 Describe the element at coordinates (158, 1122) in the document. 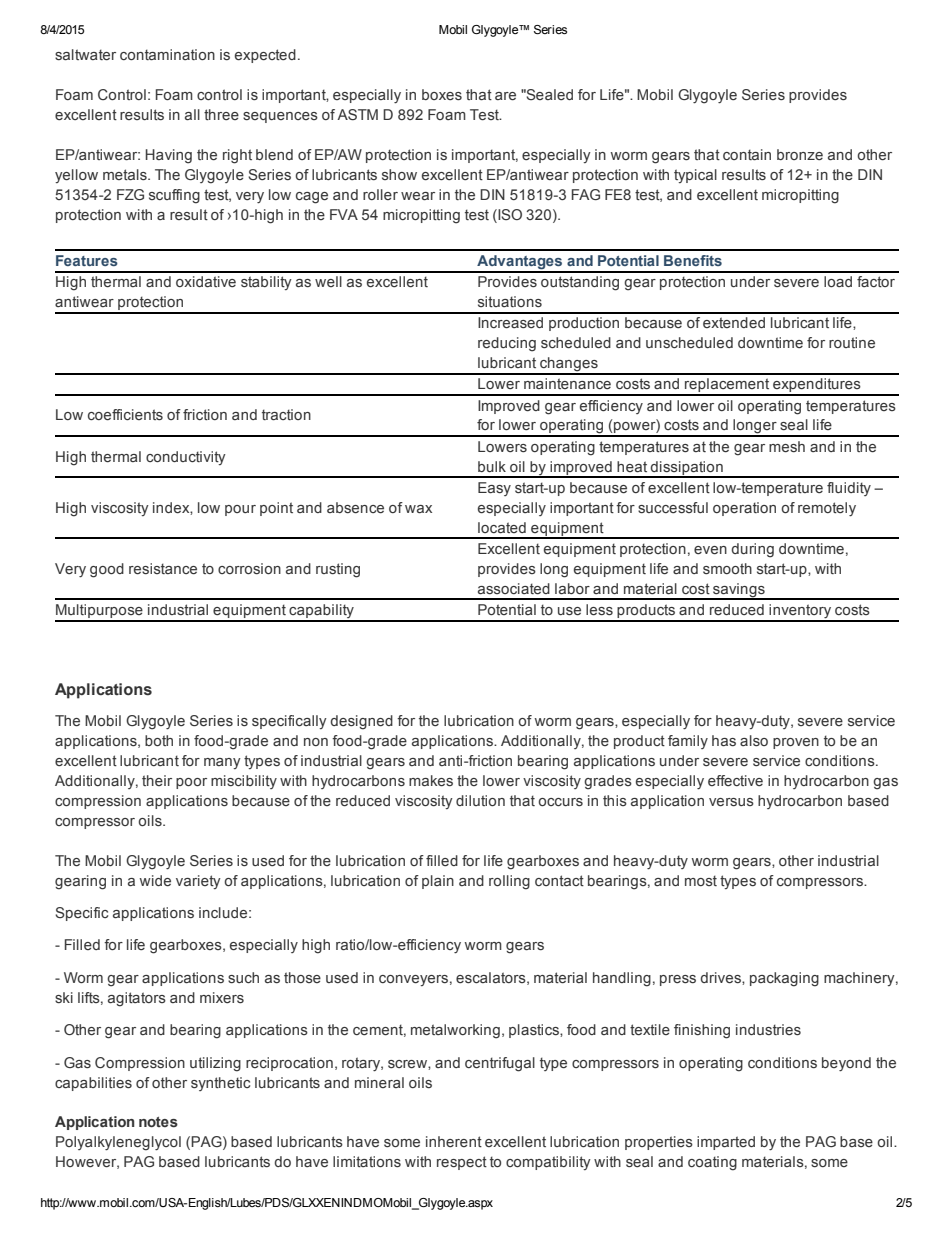

I see `notes` at that location.
